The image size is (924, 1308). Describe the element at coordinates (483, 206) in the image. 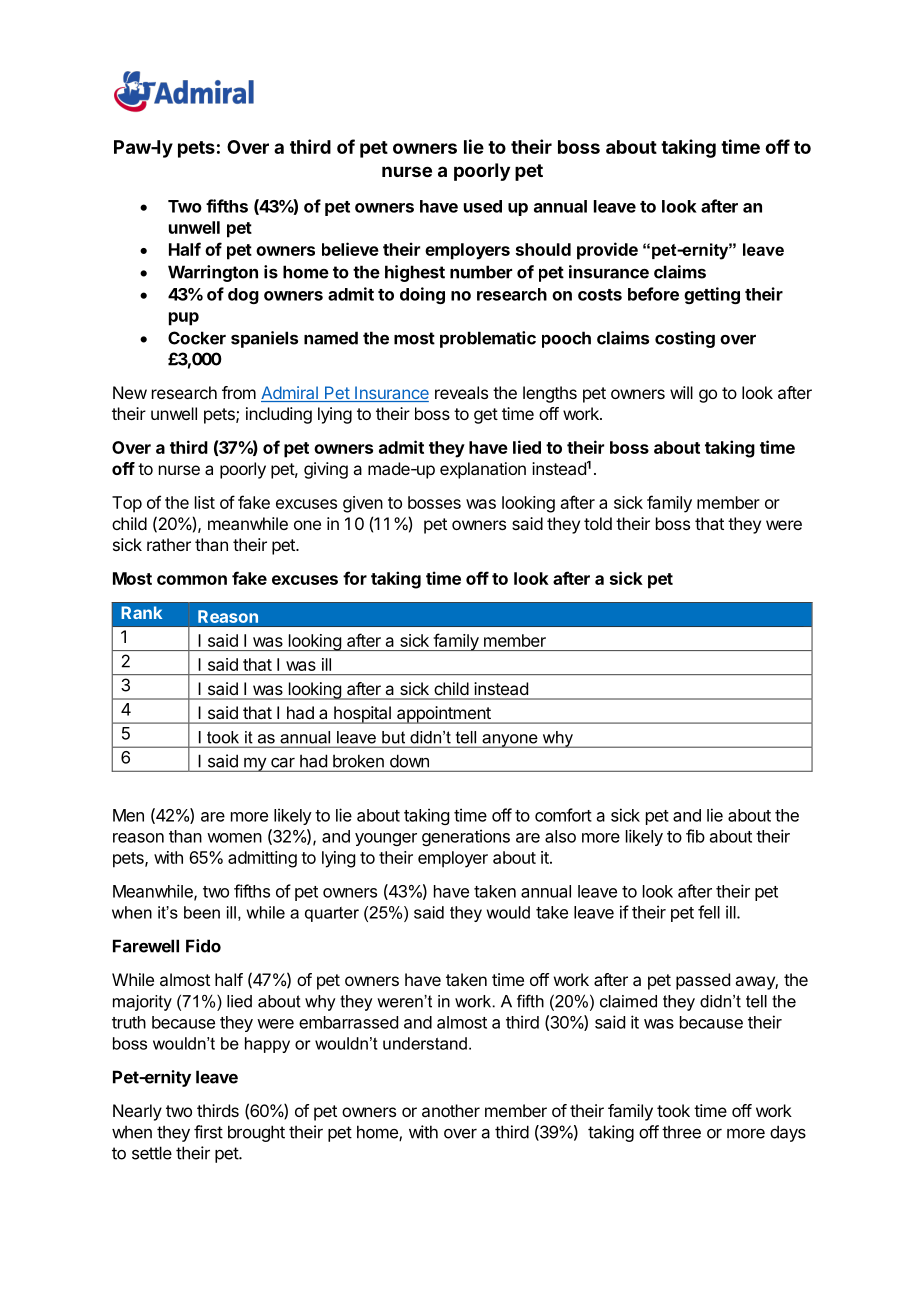

I see `used` at that location.
